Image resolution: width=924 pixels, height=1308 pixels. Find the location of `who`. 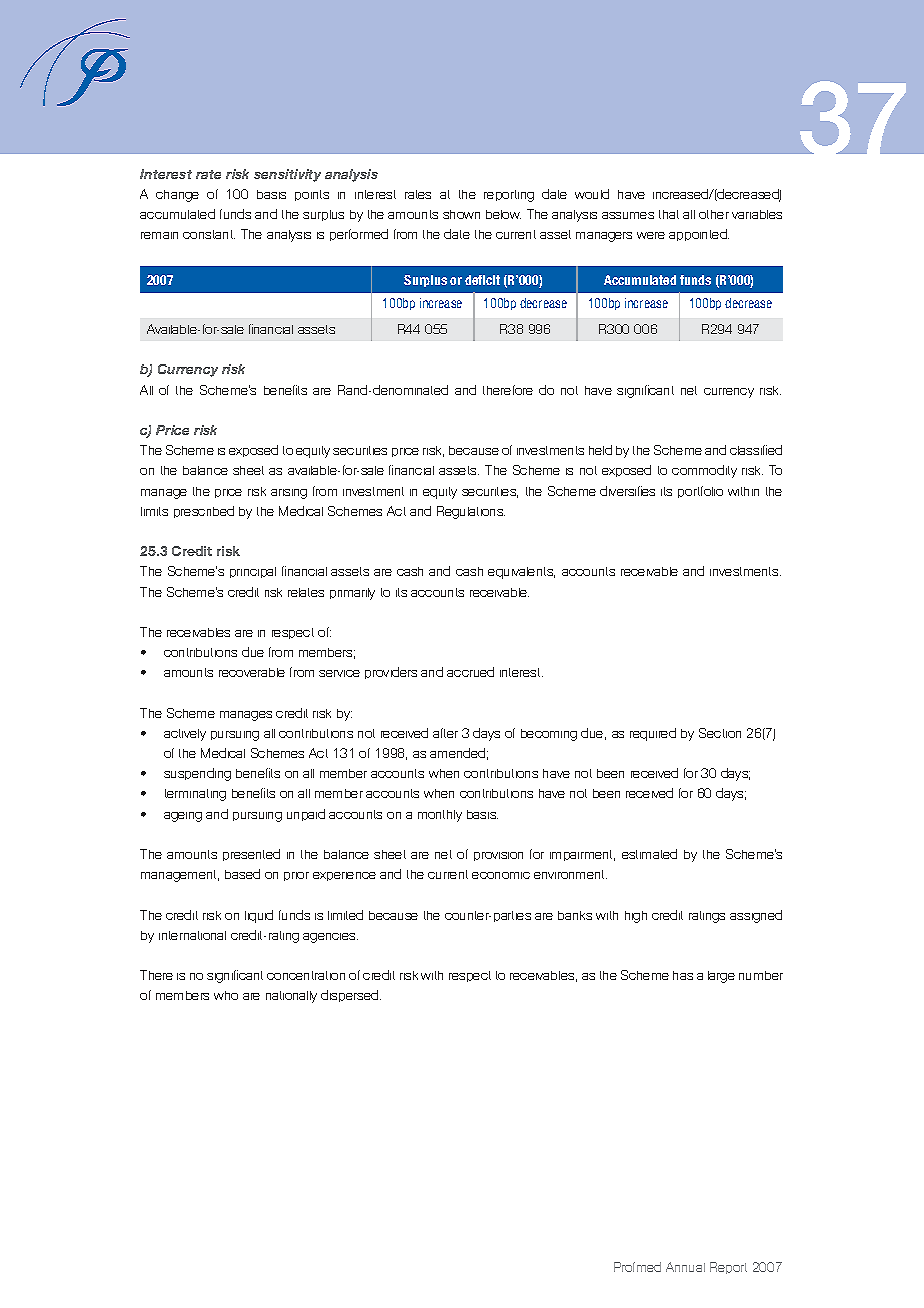

who is located at coordinates (226, 995).
